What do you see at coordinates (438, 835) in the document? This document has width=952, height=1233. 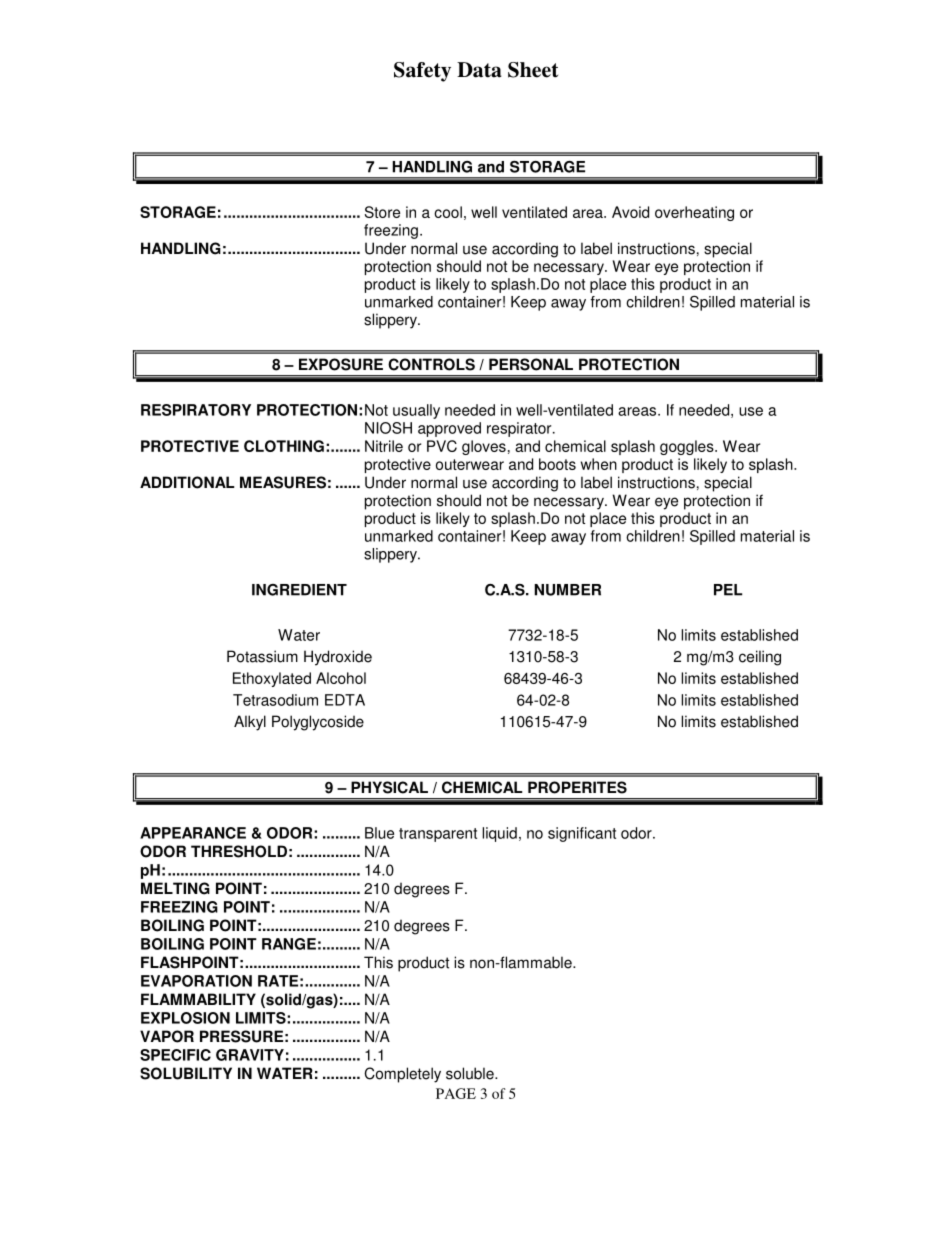 I see `transparent` at bounding box center [438, 835].
